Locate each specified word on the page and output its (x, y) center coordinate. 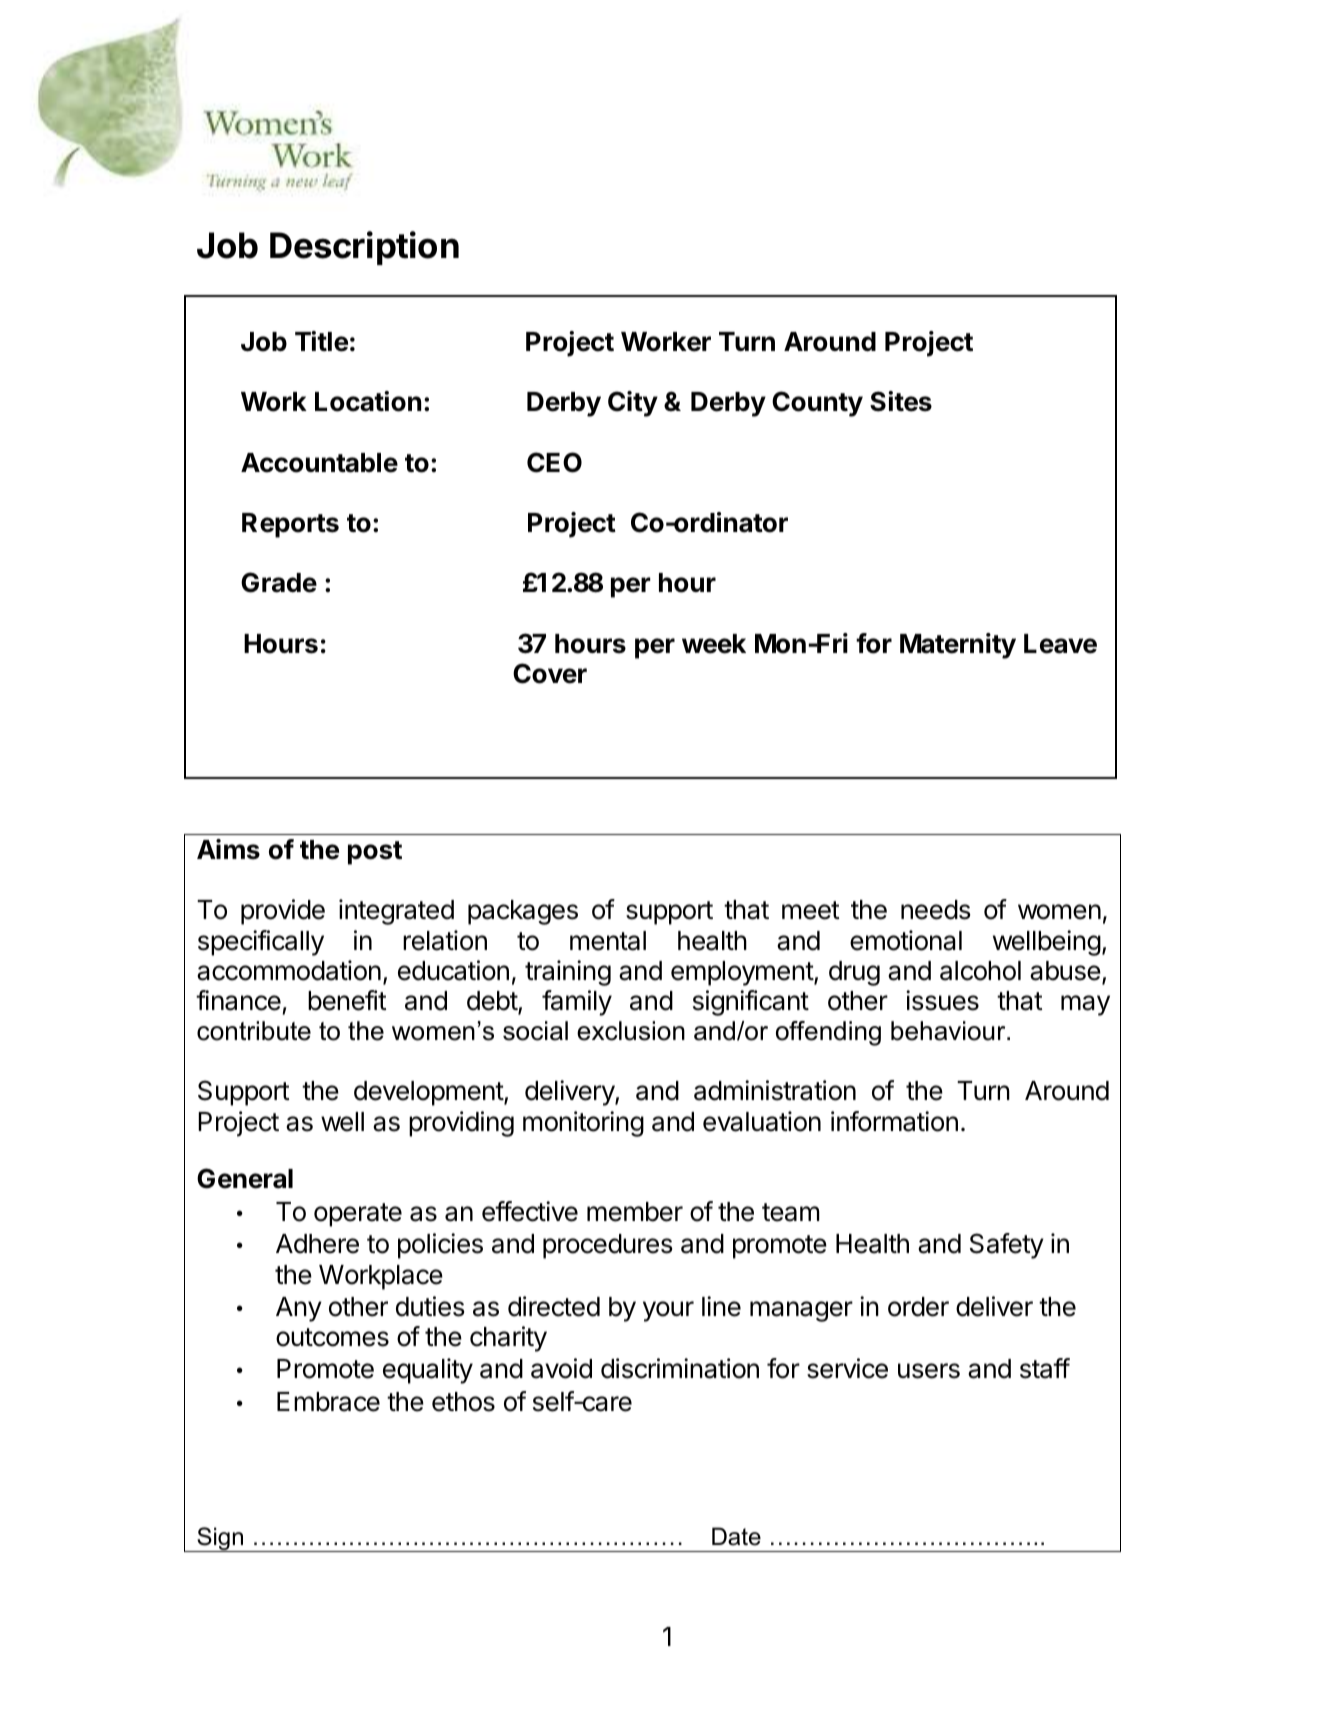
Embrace (328, 1402)
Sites (901, 401)
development (429, 1093)
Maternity (958, 646)
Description (364, 248)
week (714, 644)
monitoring (583, 1124)
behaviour (949, 1031)
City (633, 404)
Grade (279, 582)
